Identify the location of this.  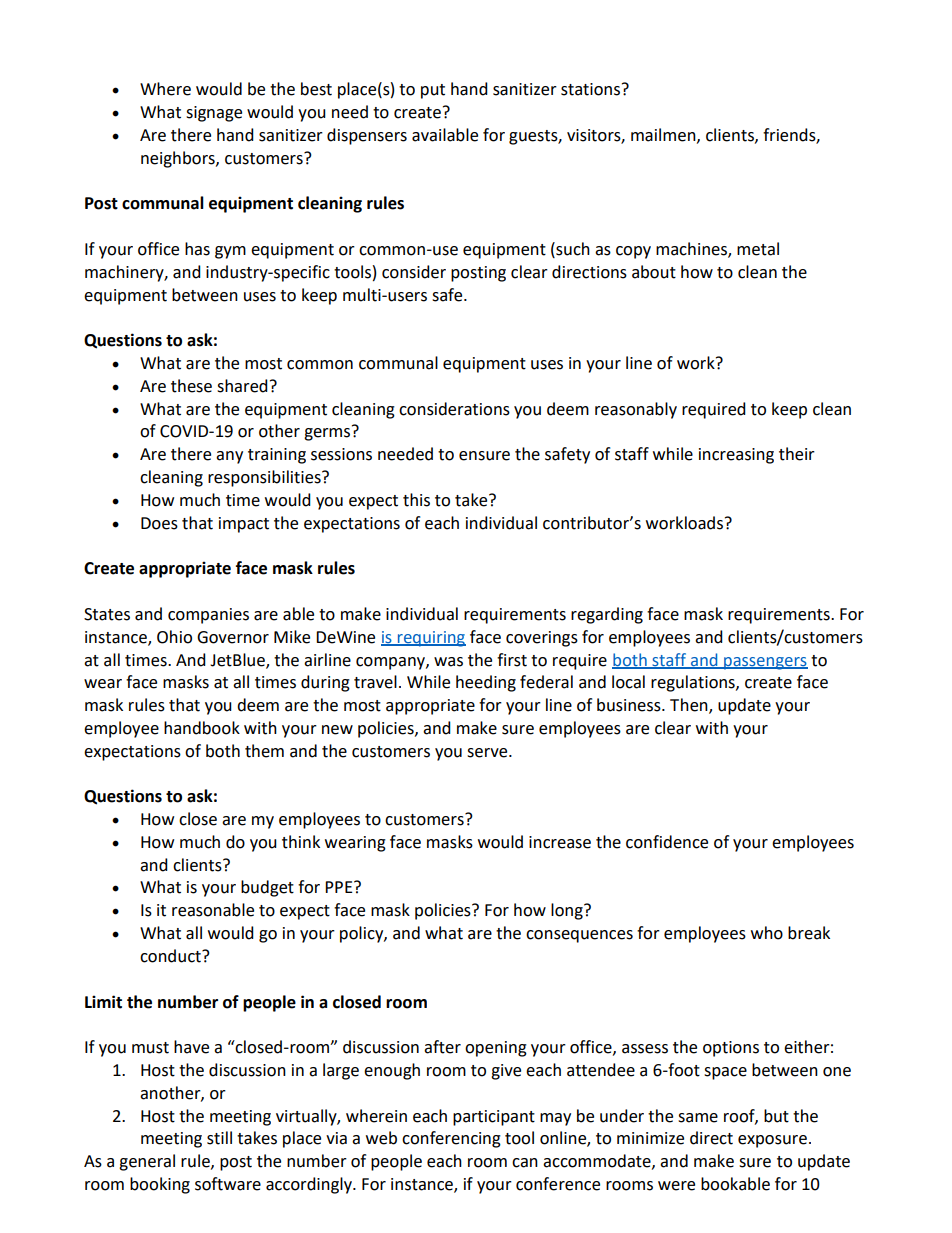
(416, 500).
